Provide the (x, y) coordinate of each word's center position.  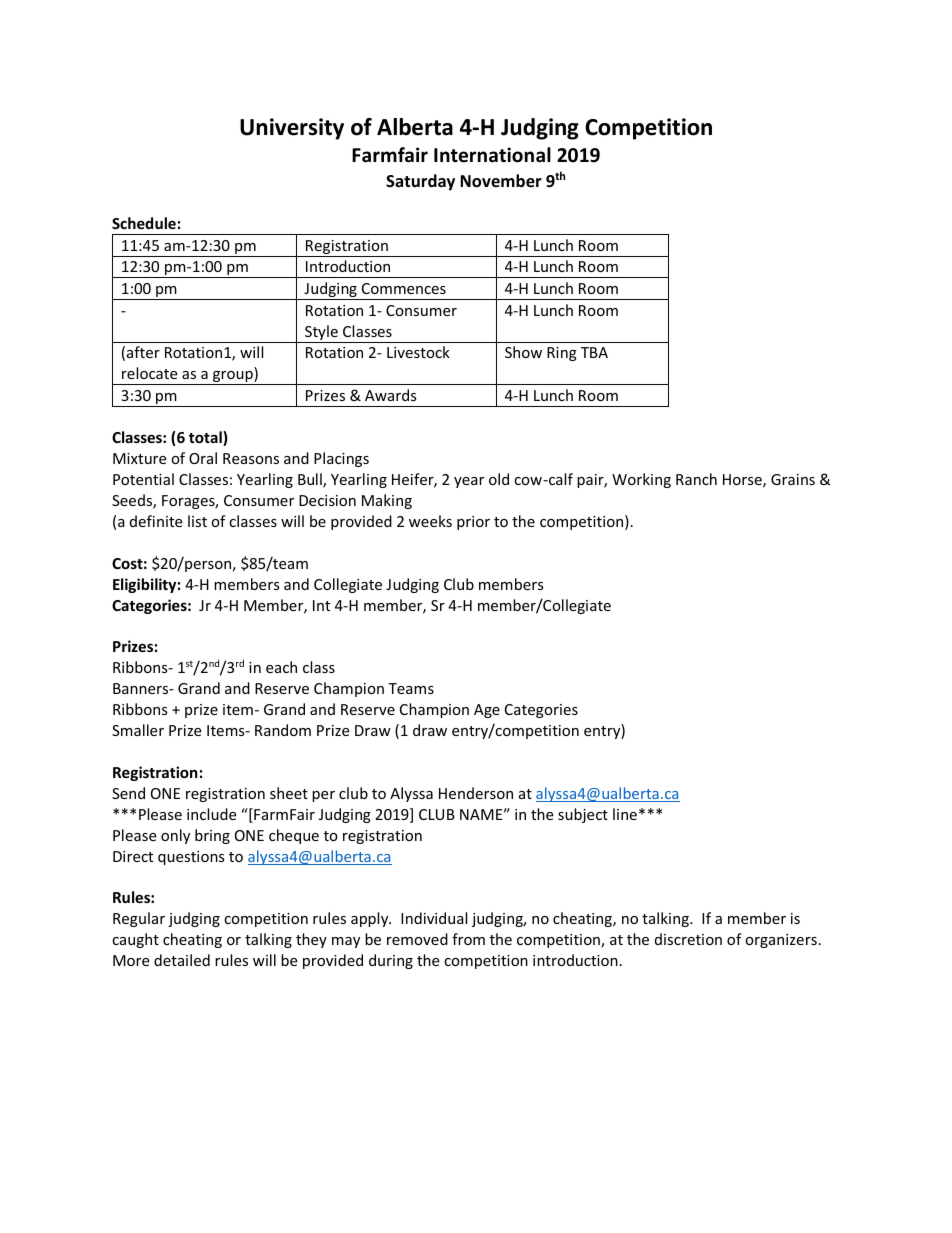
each (281, 667)
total (206, 438)
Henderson (476, 793)
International (492, 155)
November (501, 181)
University (292, 129)
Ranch (696, 479)
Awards (391, 395)
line (625, 814)
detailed (182, 960)
